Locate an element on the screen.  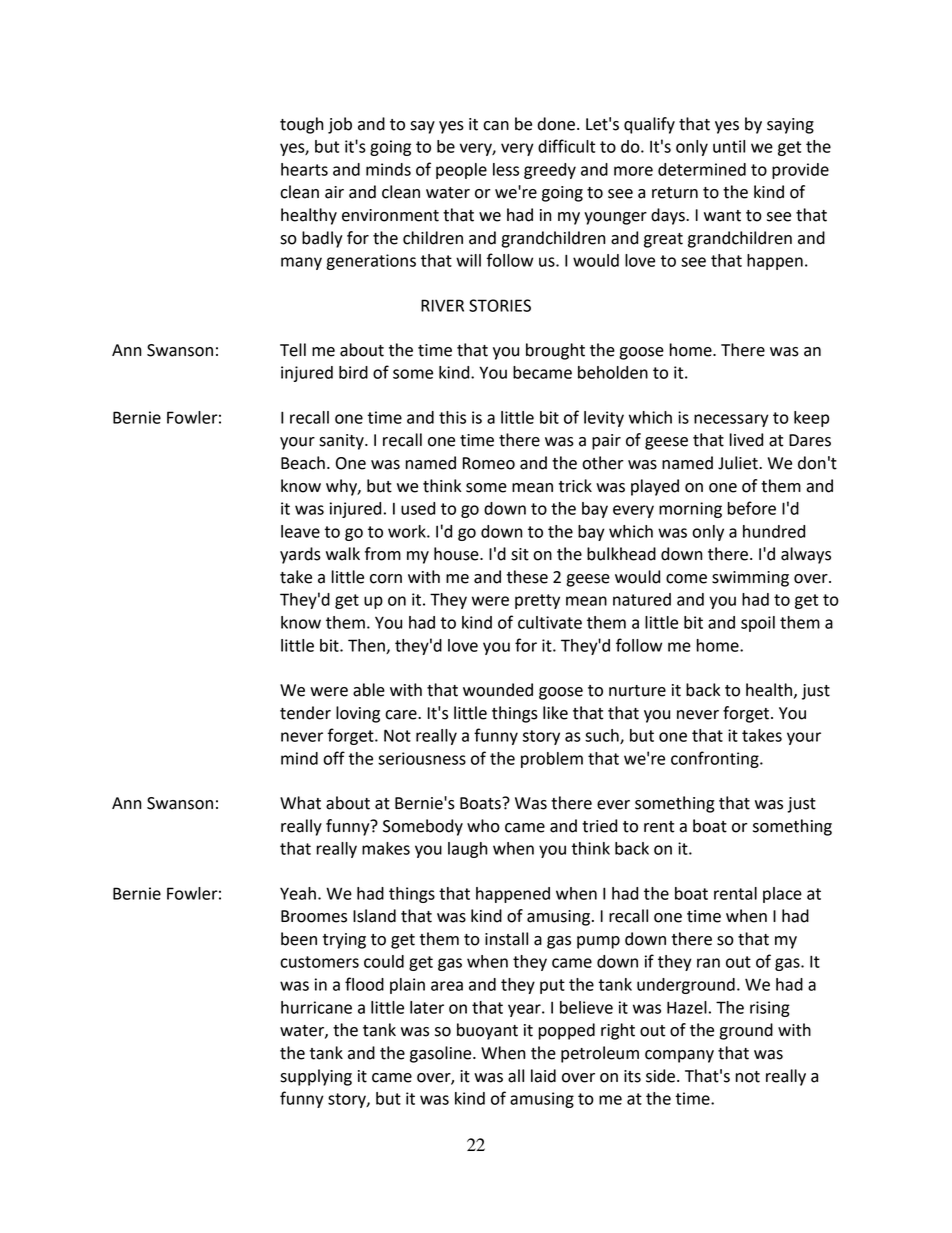
sanity is located at coordinates (342, 442).
